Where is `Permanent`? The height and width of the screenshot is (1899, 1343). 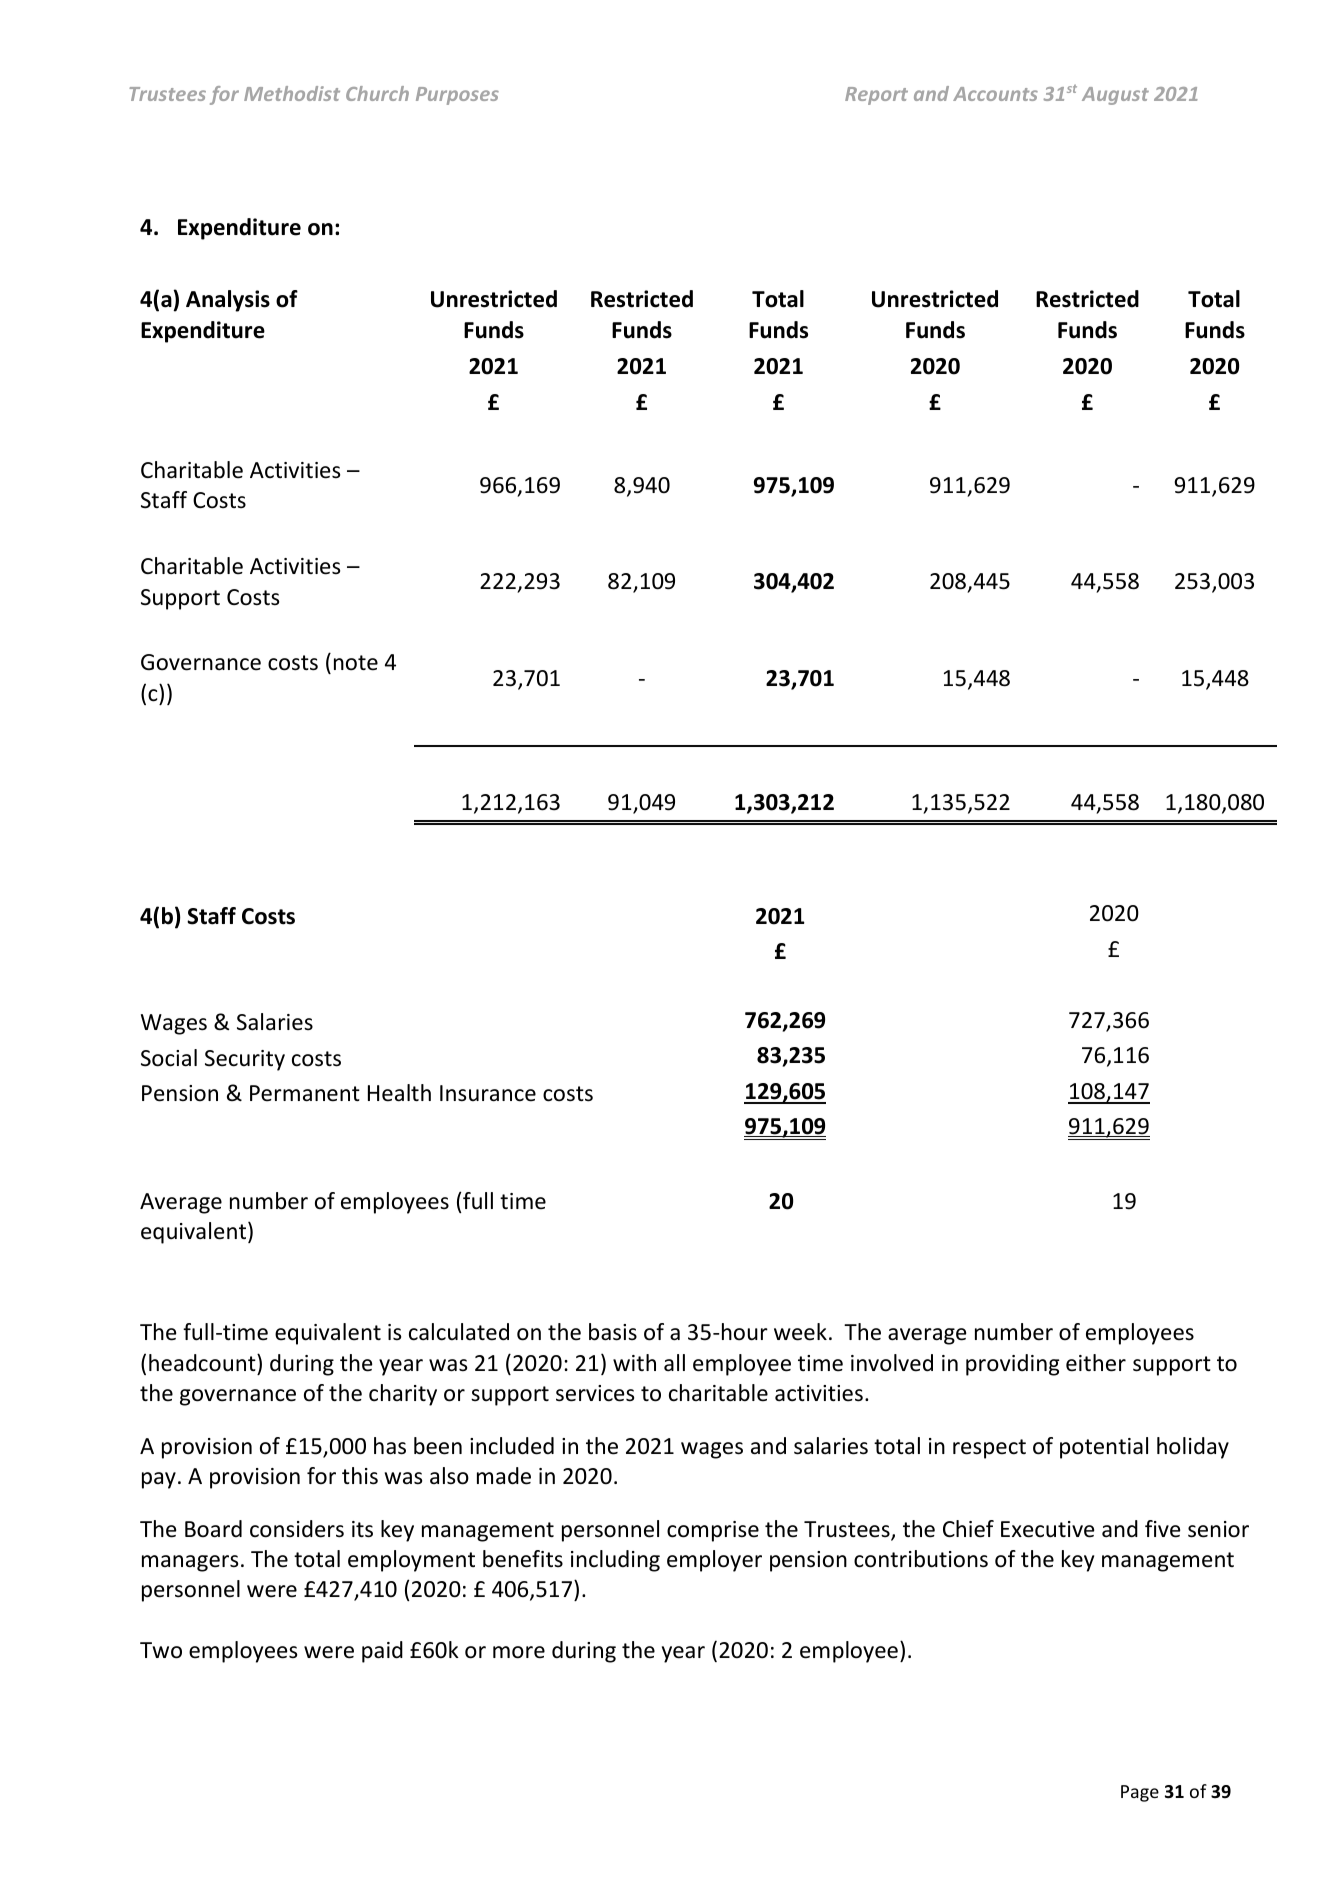 Permanent is located at coordinates (305, 1093).
